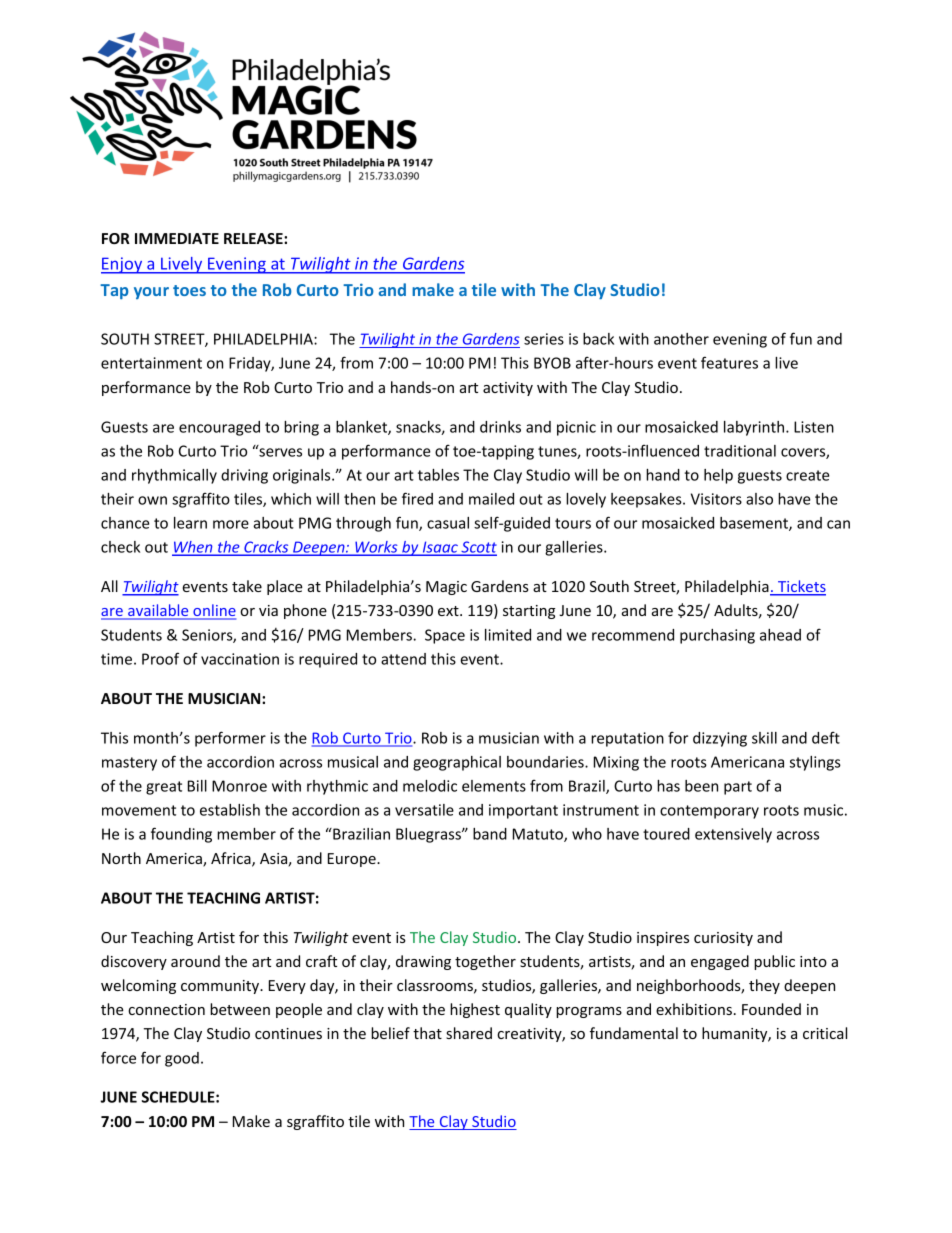 The width and height of the page is (952, 1233). I want to click on good, so click(182, 1059).
